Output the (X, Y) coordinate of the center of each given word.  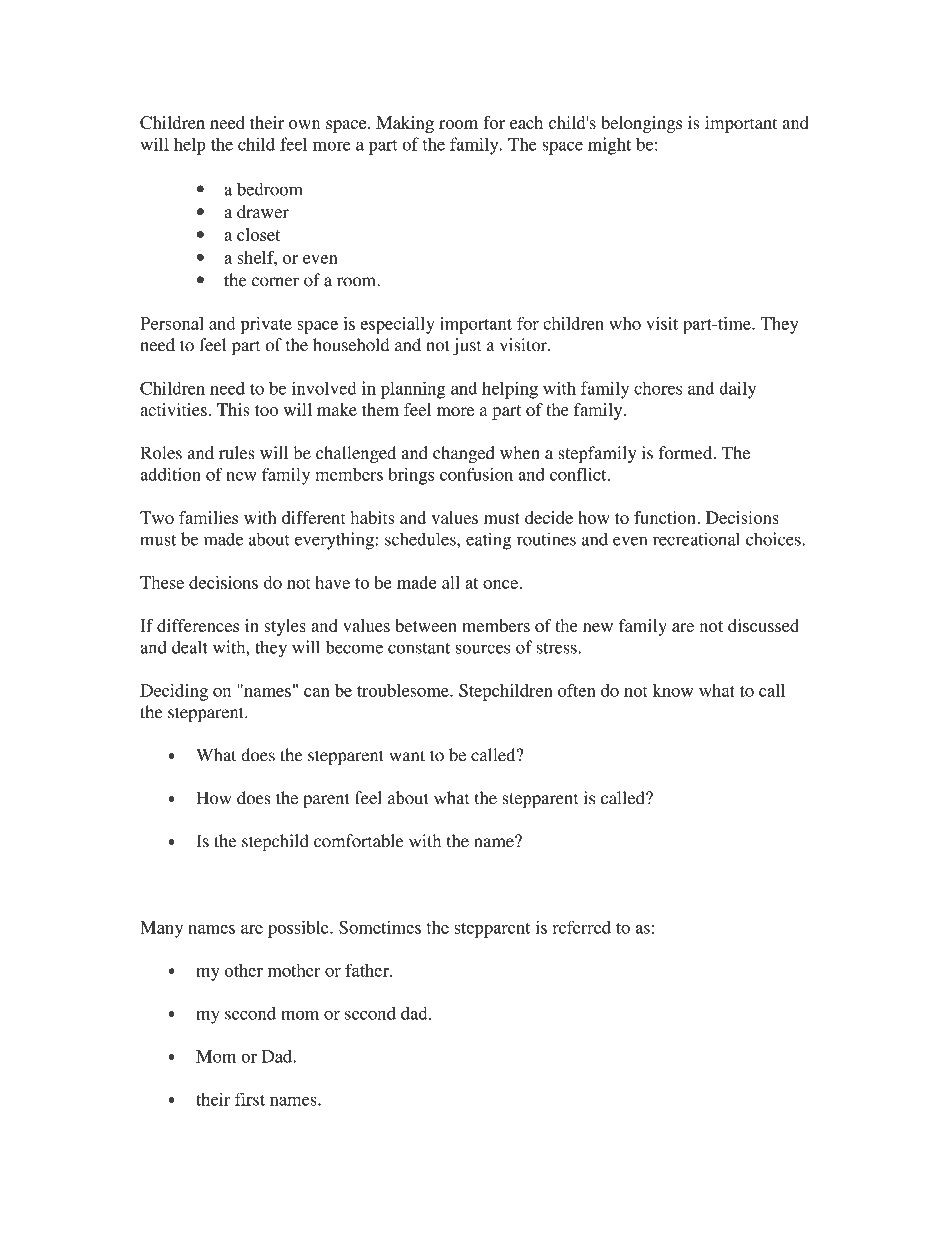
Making (405, 124)
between (426, 625)
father (368, 970)
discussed (763, 625)
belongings (641, 124)
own (305, 124)
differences (198, 625)
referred (582, 927)
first (250, 1099)
